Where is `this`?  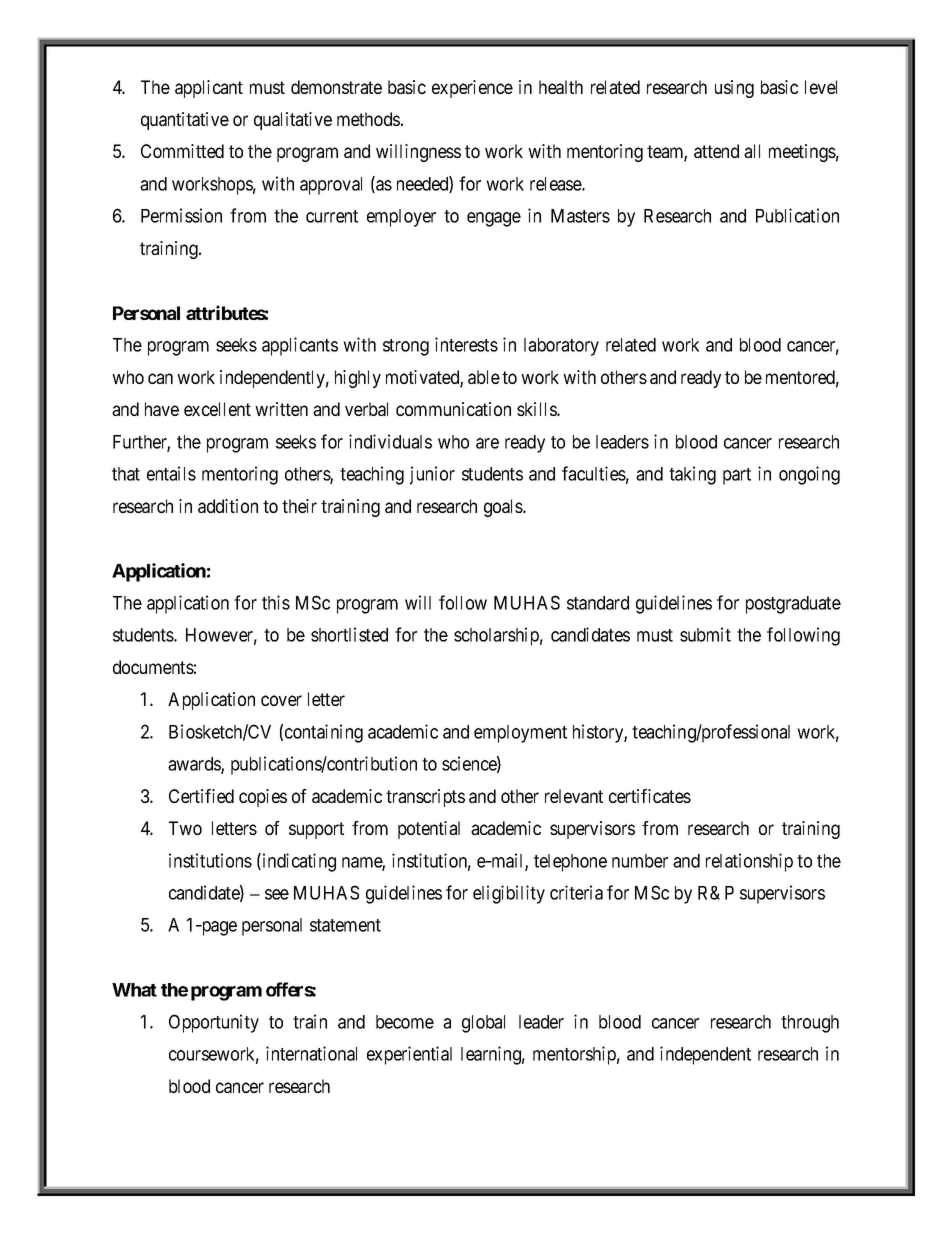 this is located at coordinates (276, 602).
